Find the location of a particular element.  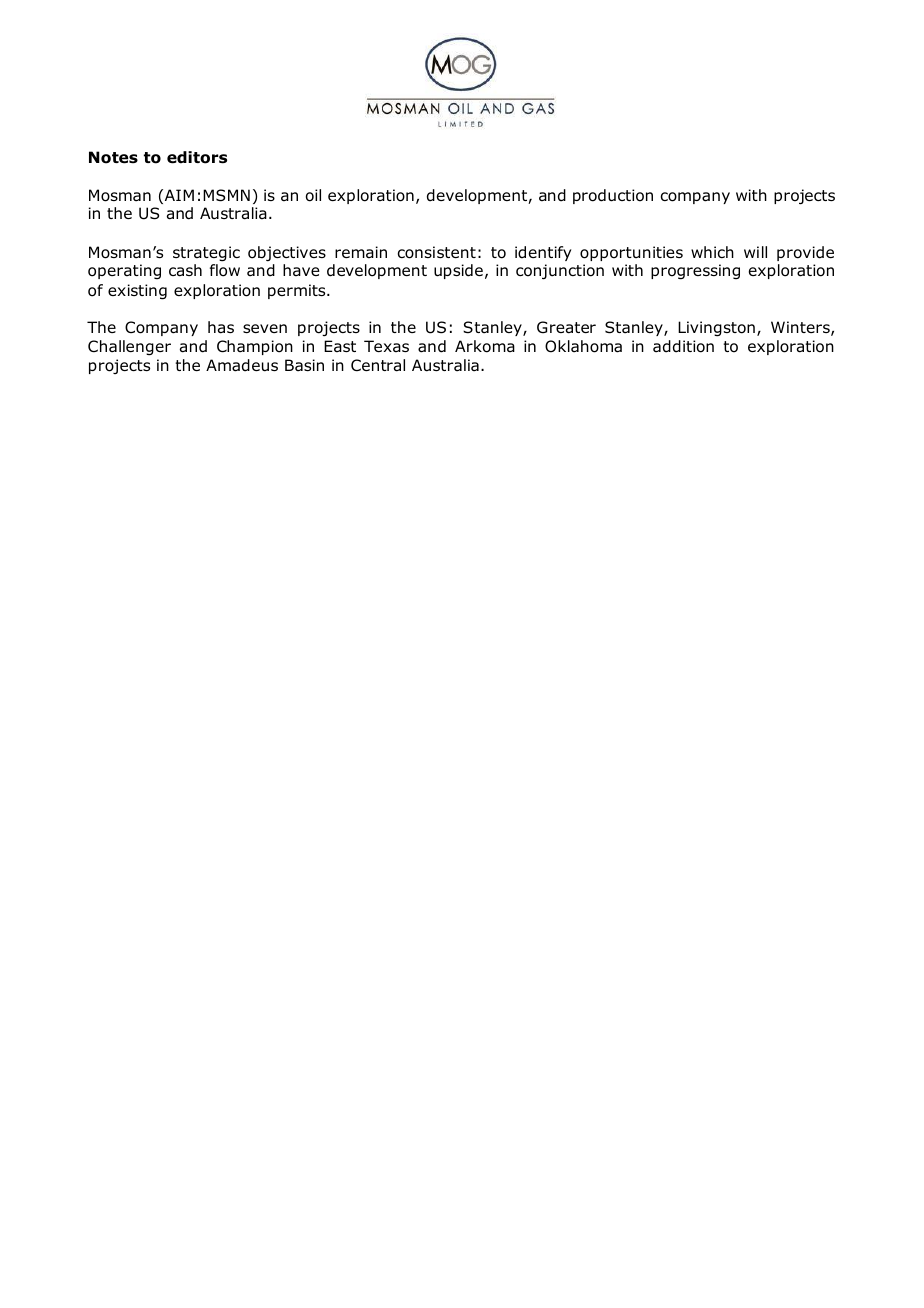

Livingston is located at coordinates (716, 329).
